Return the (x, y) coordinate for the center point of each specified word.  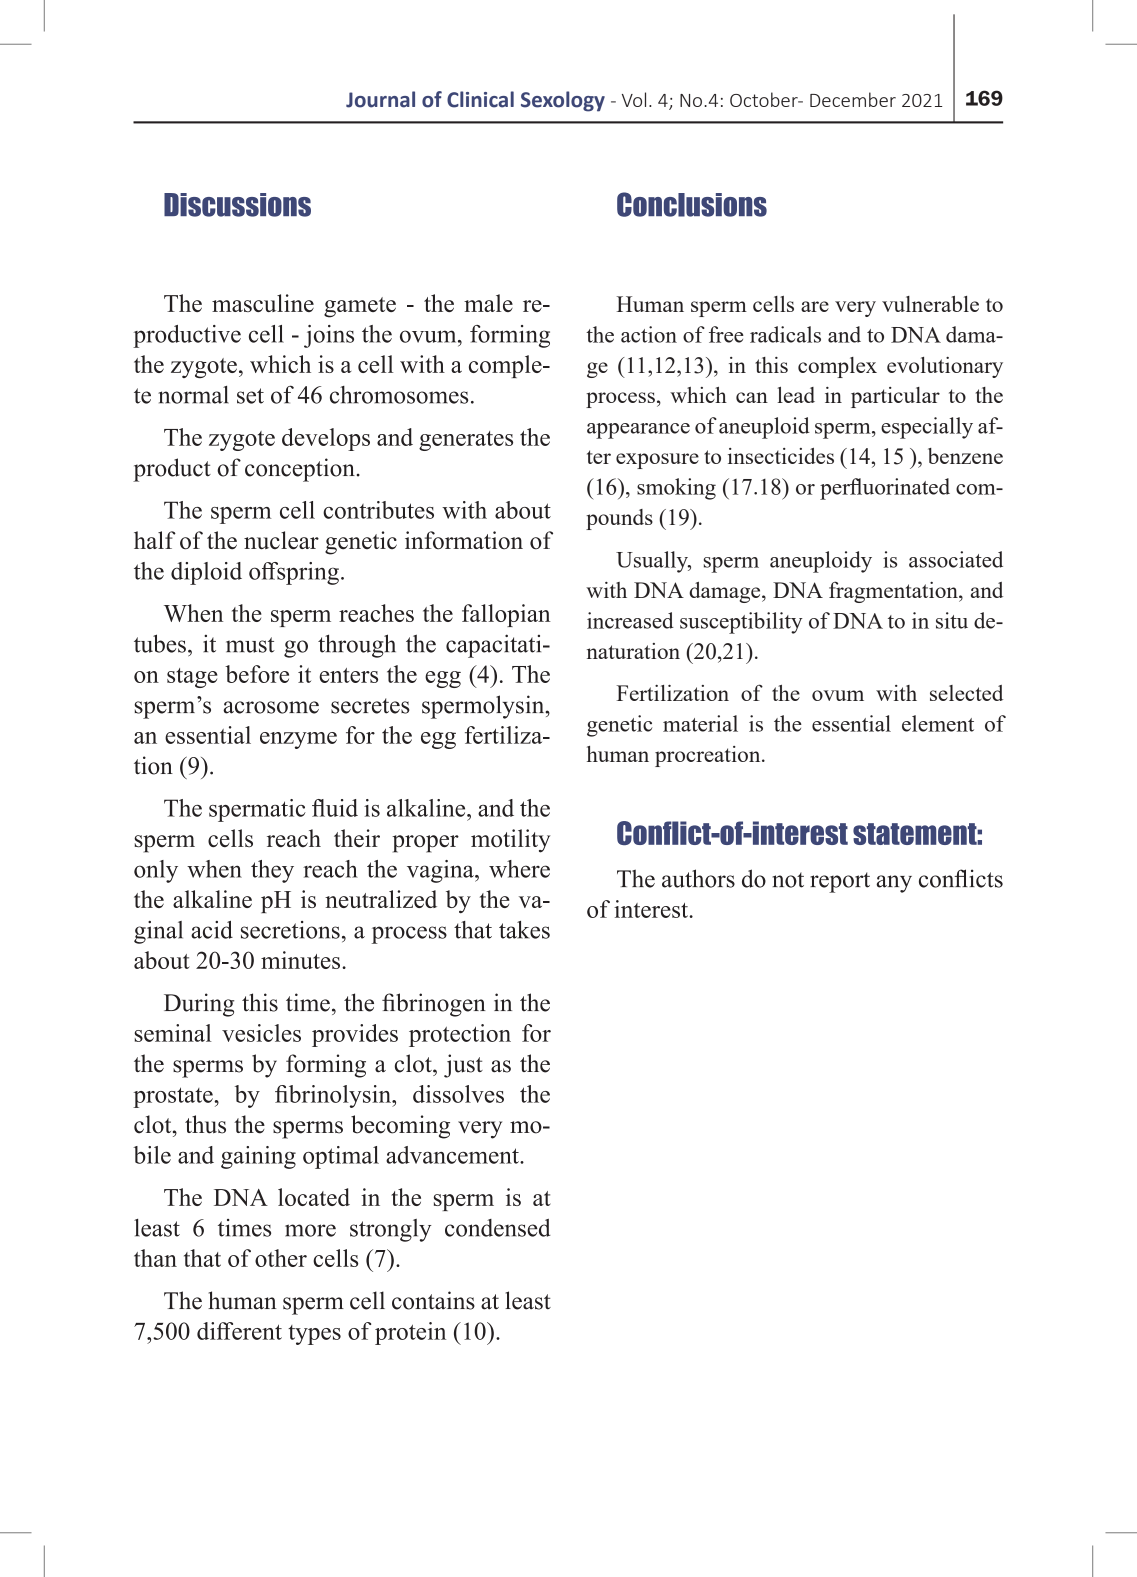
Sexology (563, 101)
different (239, 1331)
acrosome (271, 707)
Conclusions (692, 204)
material (700, 723)
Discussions (237, 205)
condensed (498, 1228)
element (938, 723)
